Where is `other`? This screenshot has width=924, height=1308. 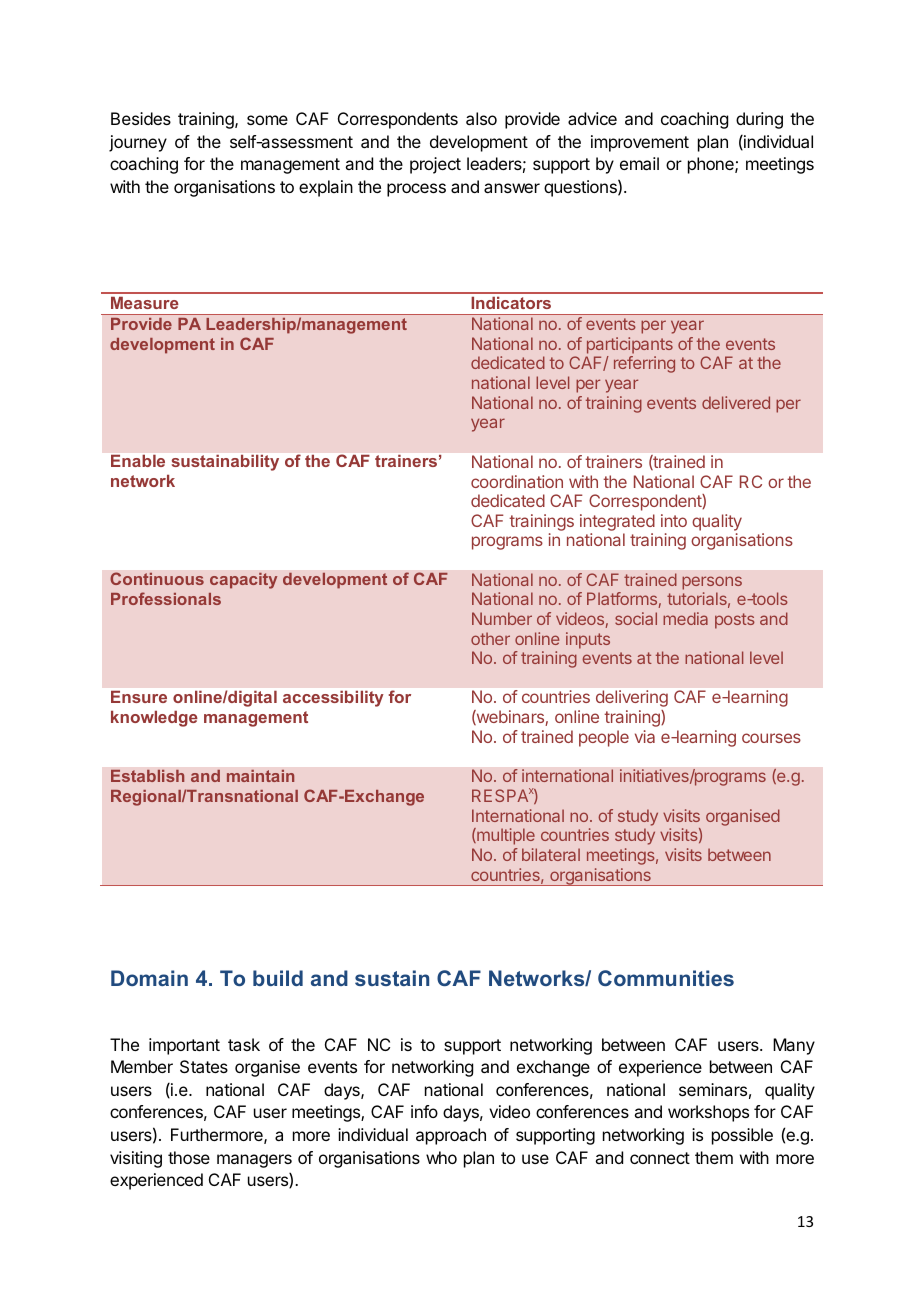
other is located at coordinates (490, 638).
